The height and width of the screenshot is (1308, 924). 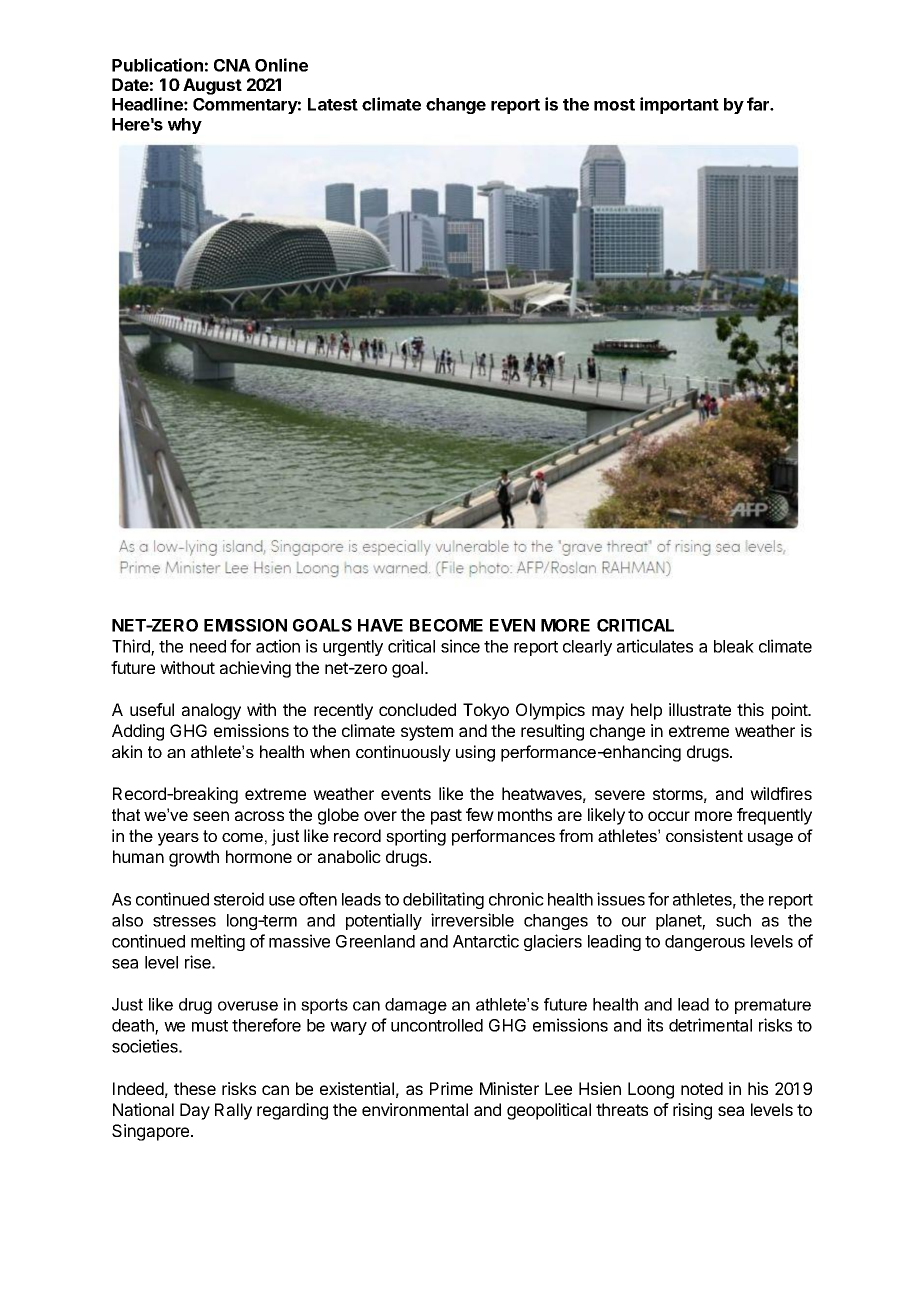 What do you see at coordinates (195, 1111) in the screenshot?
I see `Day` at bounding box center [195, 1111].
